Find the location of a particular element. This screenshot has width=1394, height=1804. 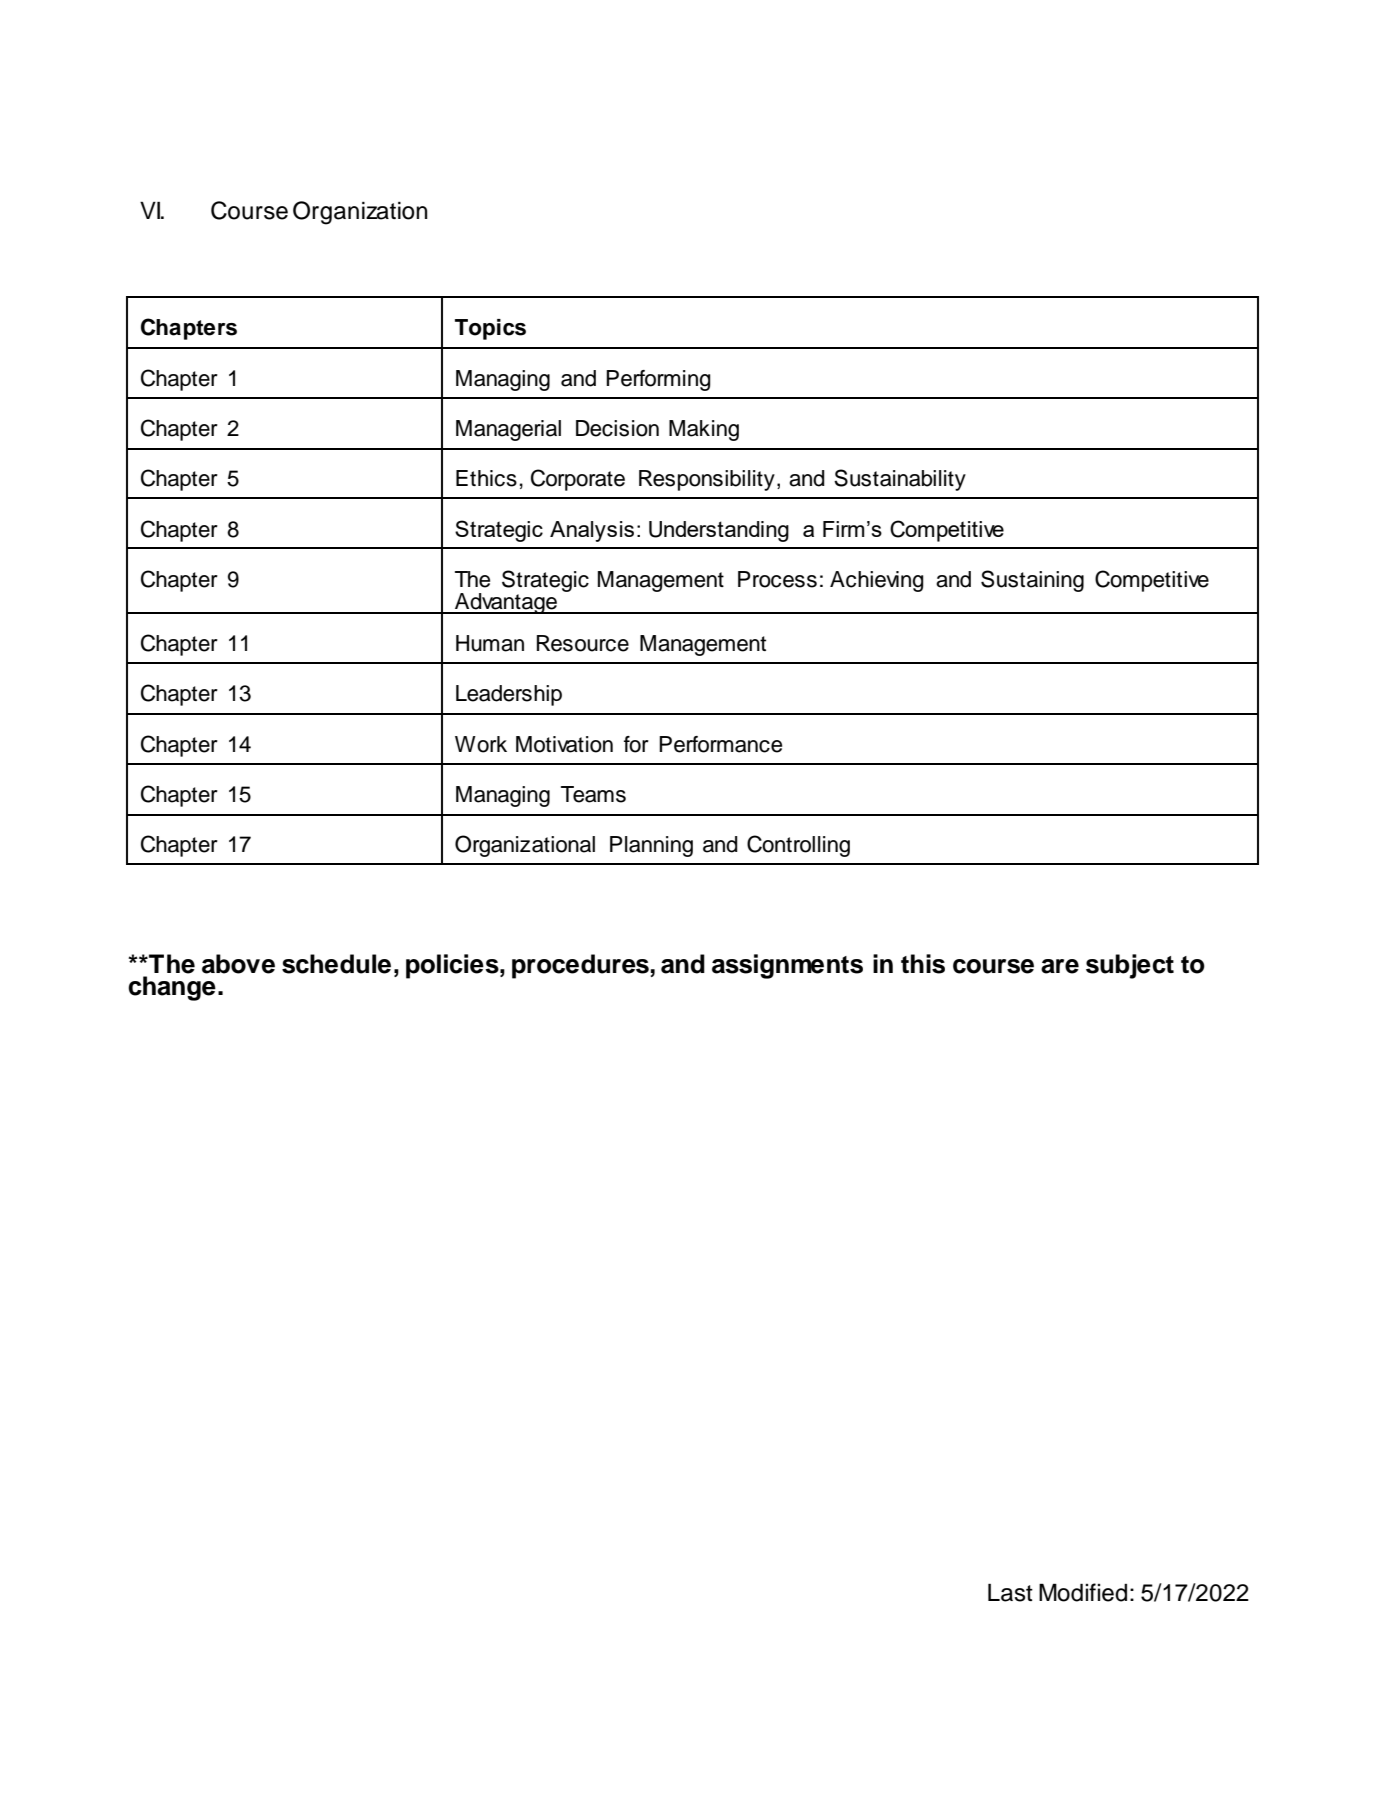

Modified is located at coordinates (1083, 1592).
